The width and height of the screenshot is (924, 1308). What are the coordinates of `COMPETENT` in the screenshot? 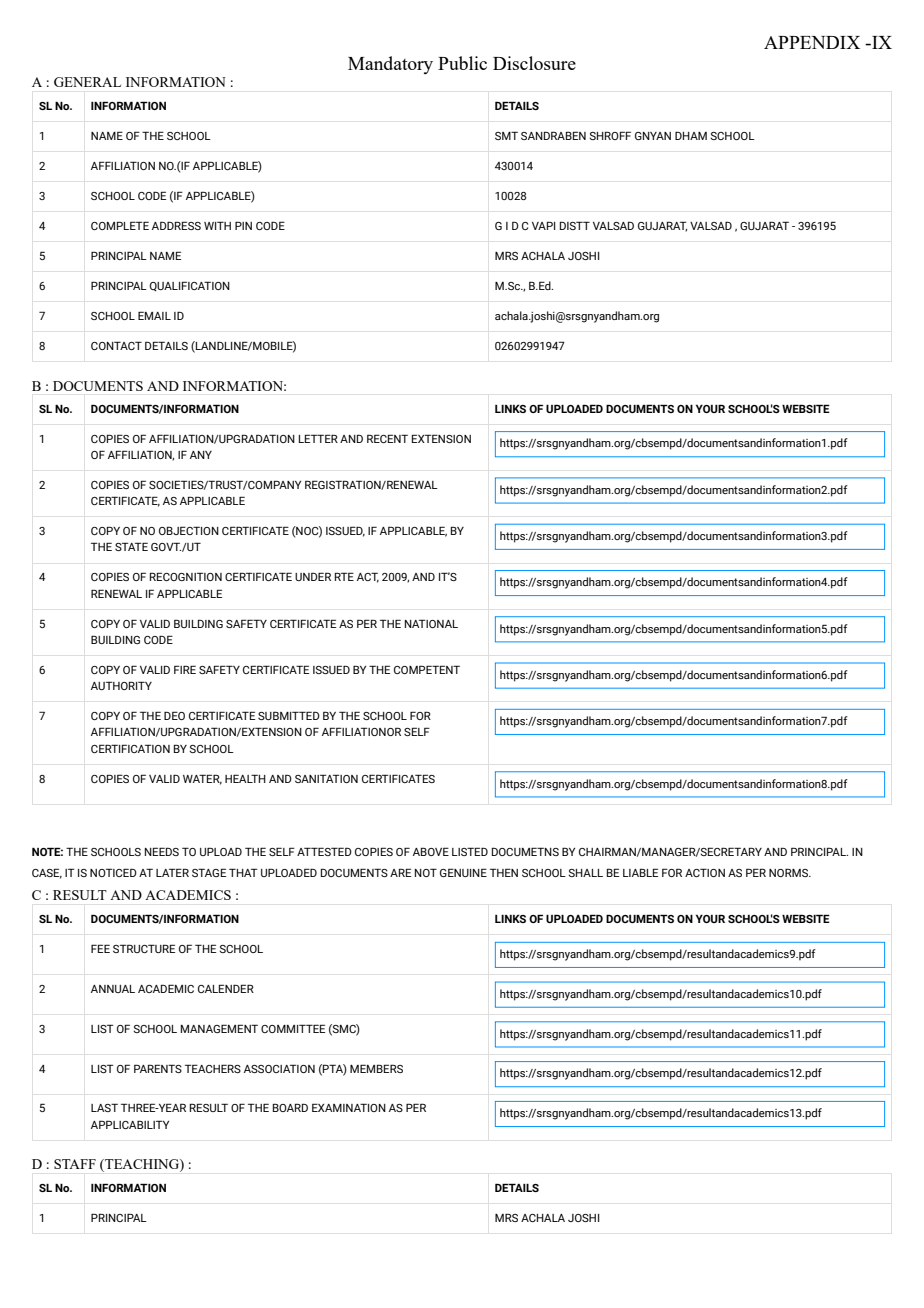 It's located at (427, 669).
